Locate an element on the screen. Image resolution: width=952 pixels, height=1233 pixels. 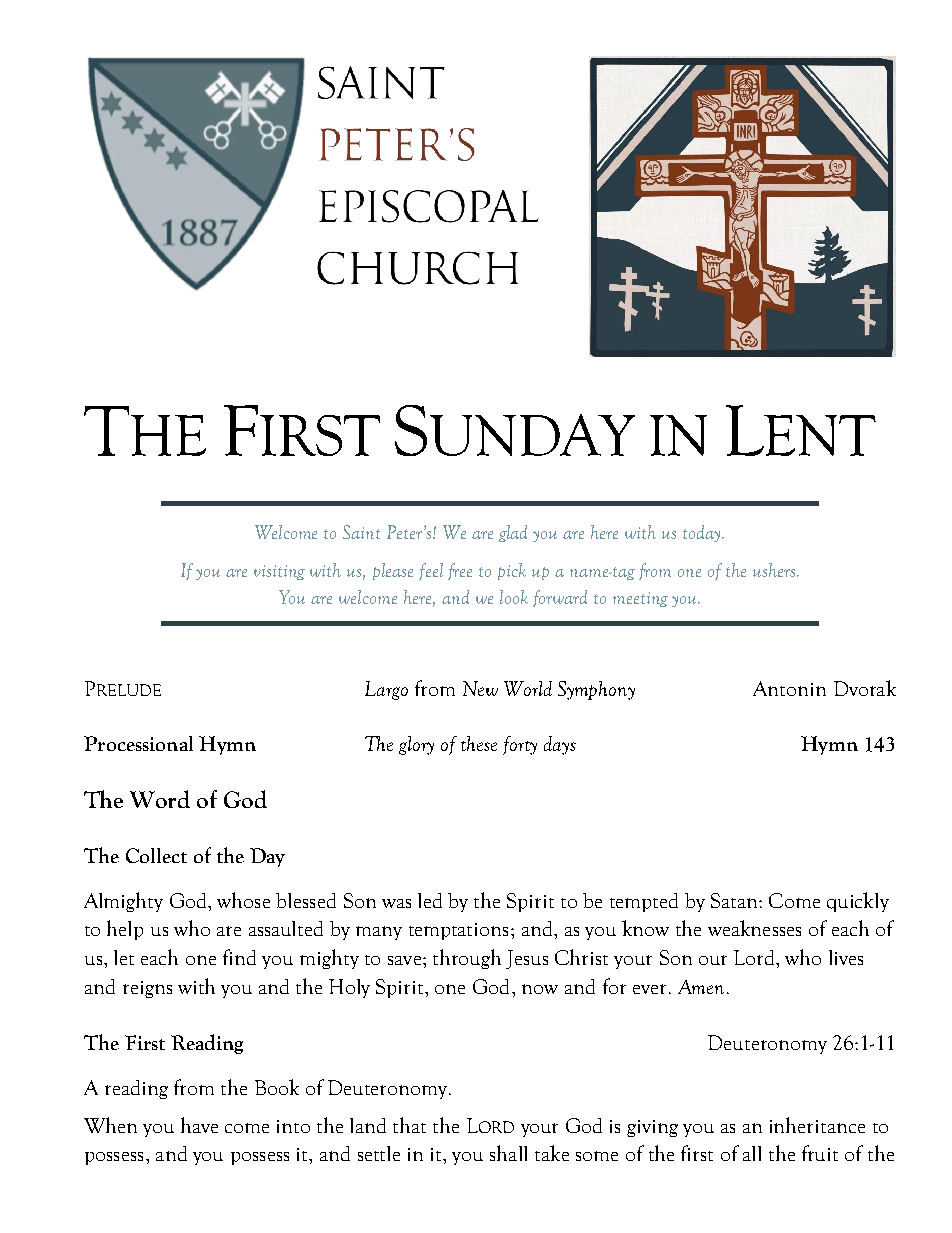
temptations is located at coordinates (458, 931).
